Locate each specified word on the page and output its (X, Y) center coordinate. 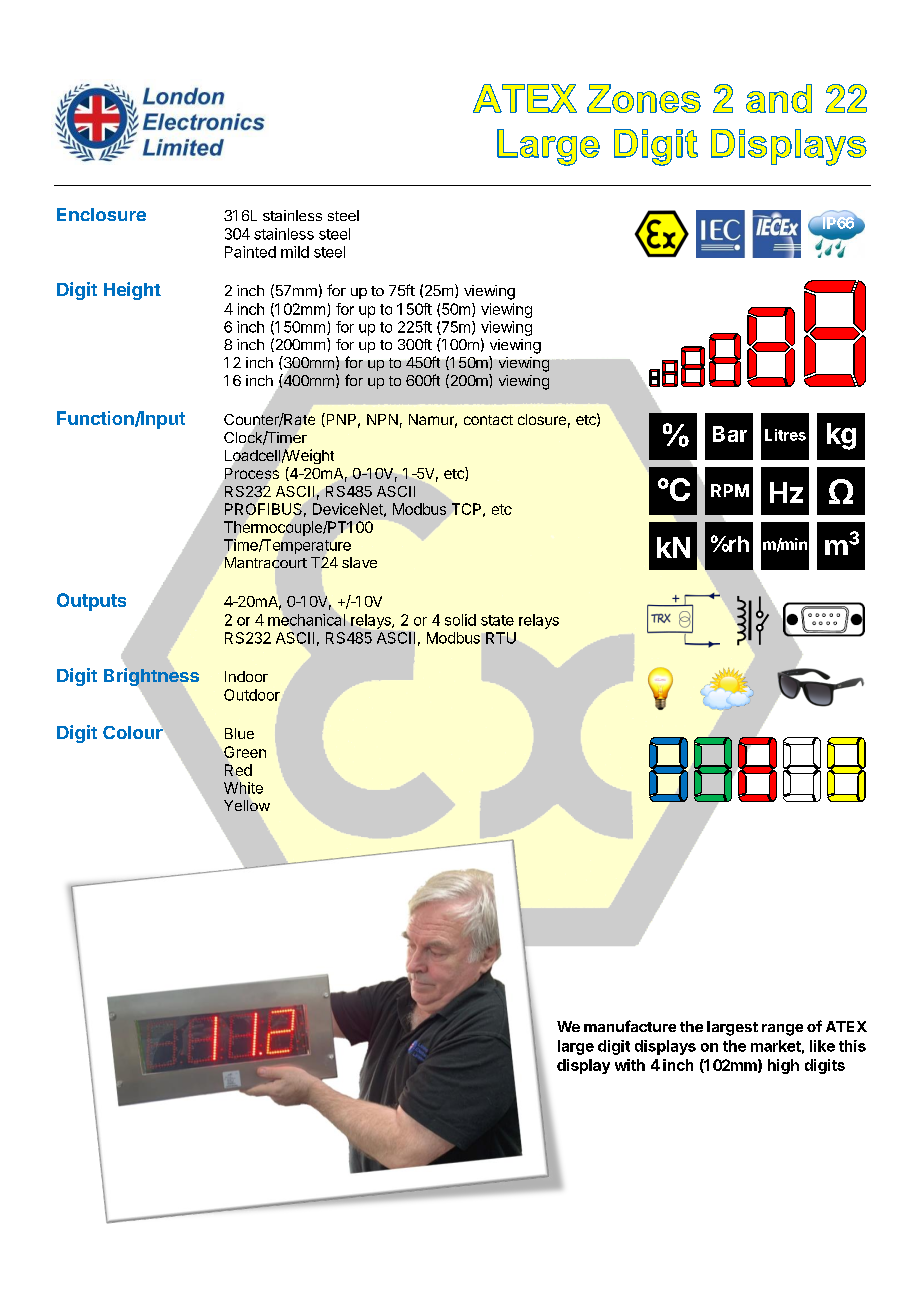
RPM (730, 490)
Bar (730, 434)
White (243, 788)
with (630, 1065)
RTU (501, 638)
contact (488, 420)
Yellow (247, 805)
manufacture (630, 1026)
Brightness (151, 677)
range (782, 1030)
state (497, 620)
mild (295, 252)
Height (132, 291)
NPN (382, 419)
